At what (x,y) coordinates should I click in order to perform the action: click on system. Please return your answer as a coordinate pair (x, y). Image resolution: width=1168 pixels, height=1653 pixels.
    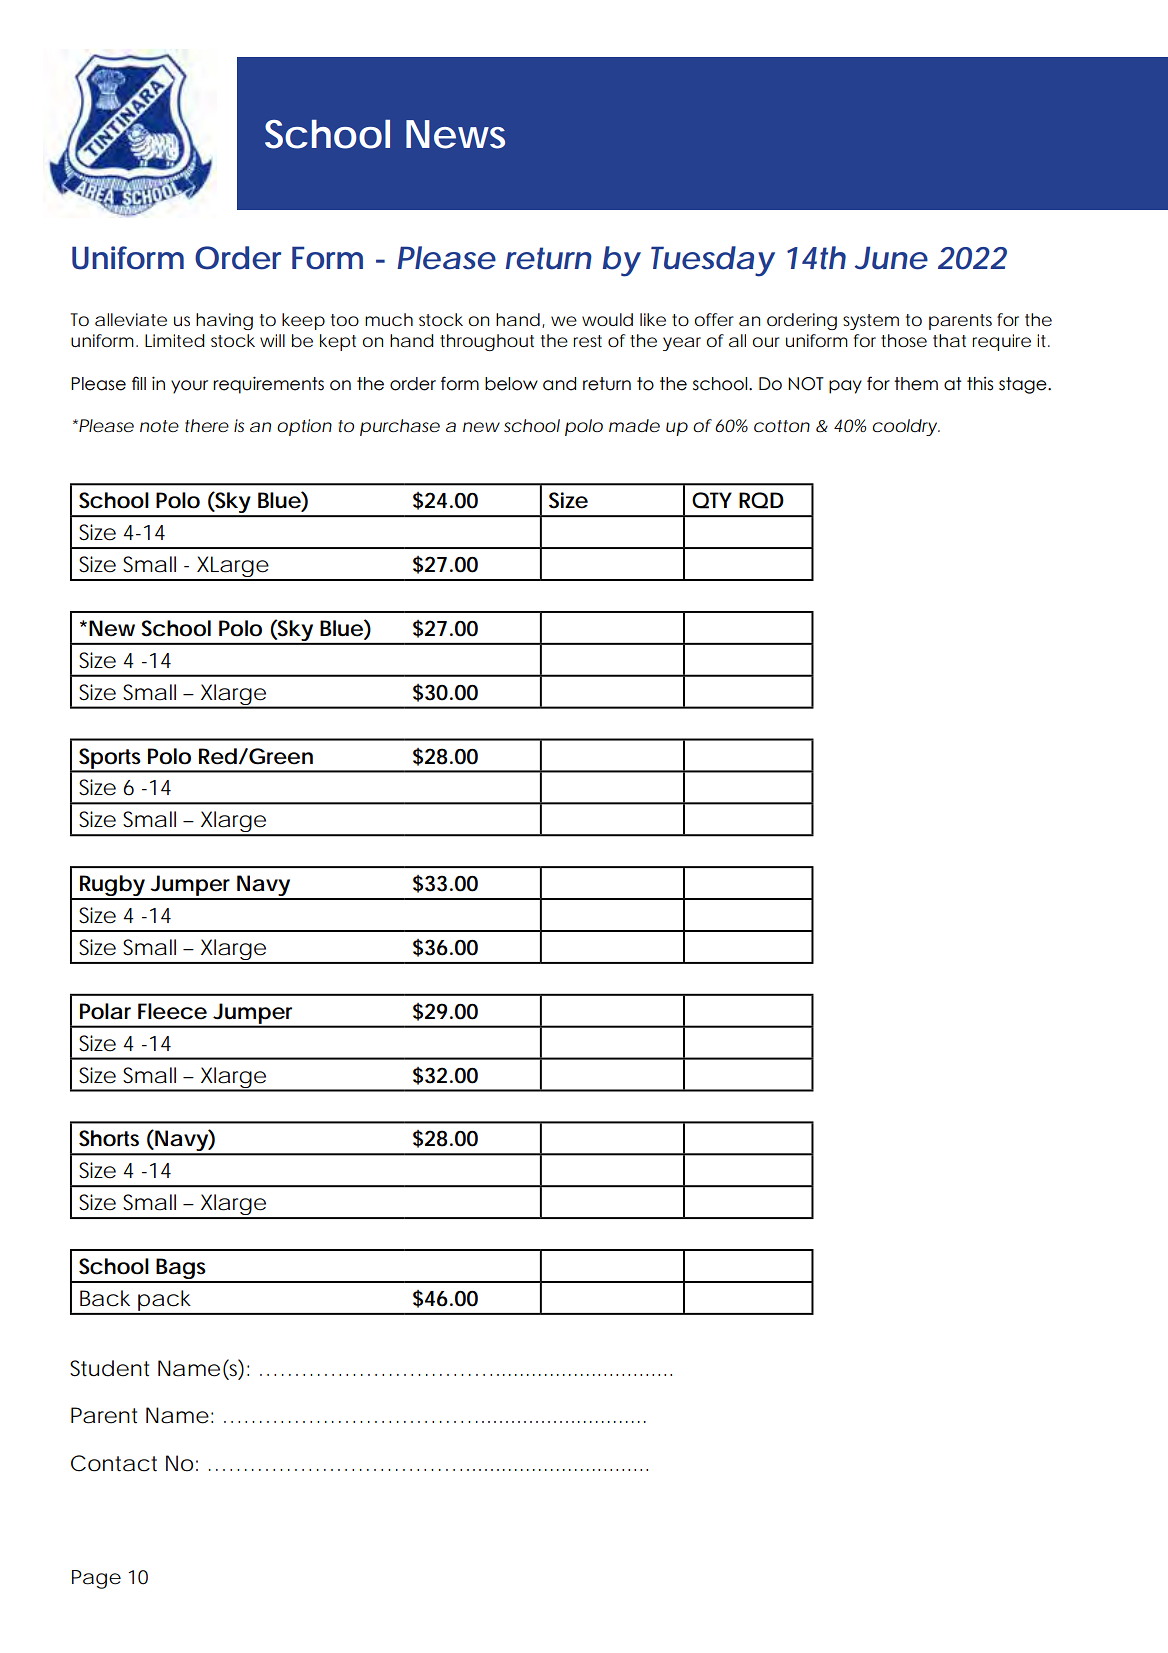
    Looking at the image, I should click on (871, 322).
